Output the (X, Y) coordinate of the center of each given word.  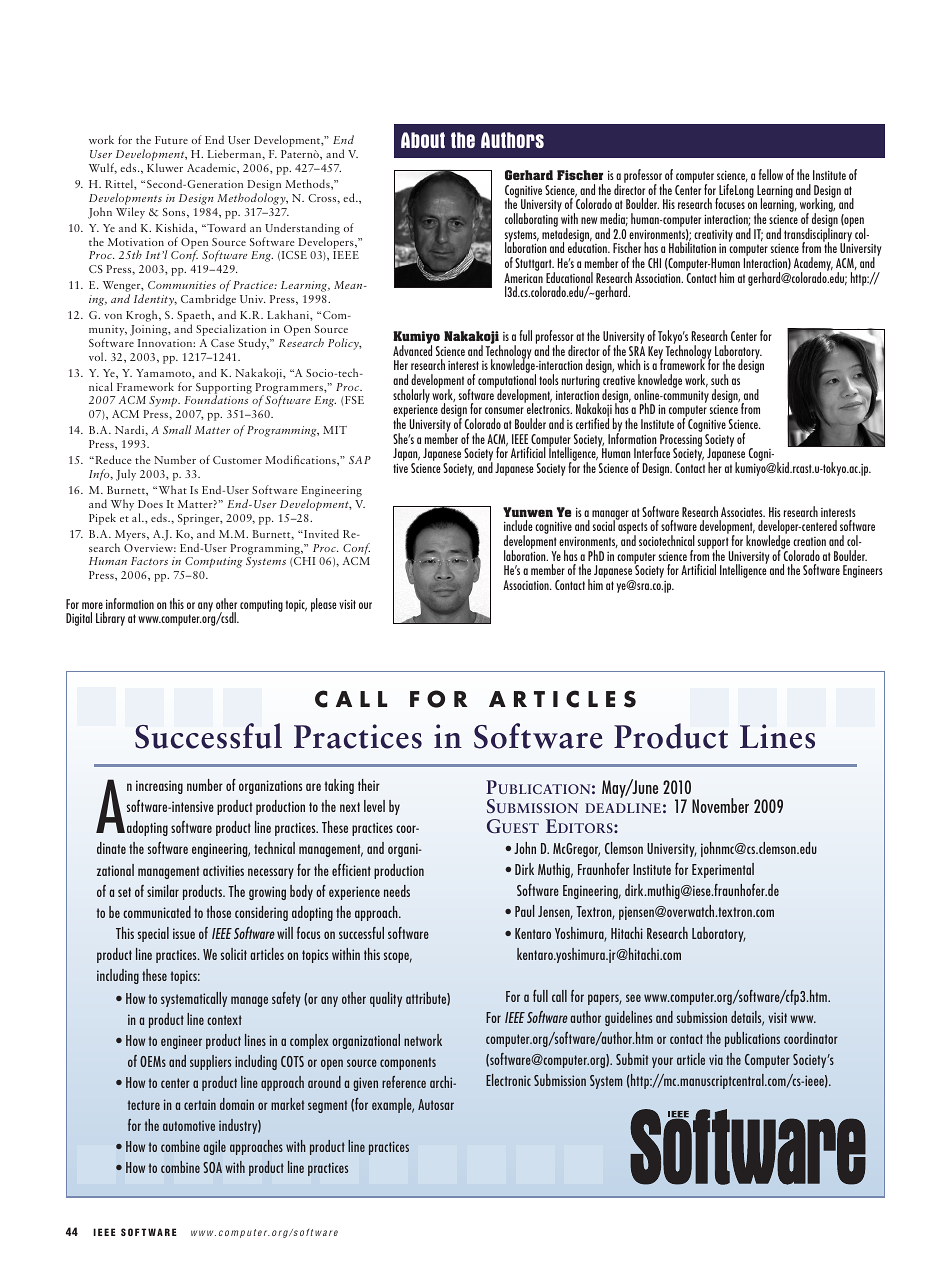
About (423, 140)
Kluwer (165, 167)
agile (214, 1147)
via (716, 1059)
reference (404, 1082)
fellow (771, 174)
